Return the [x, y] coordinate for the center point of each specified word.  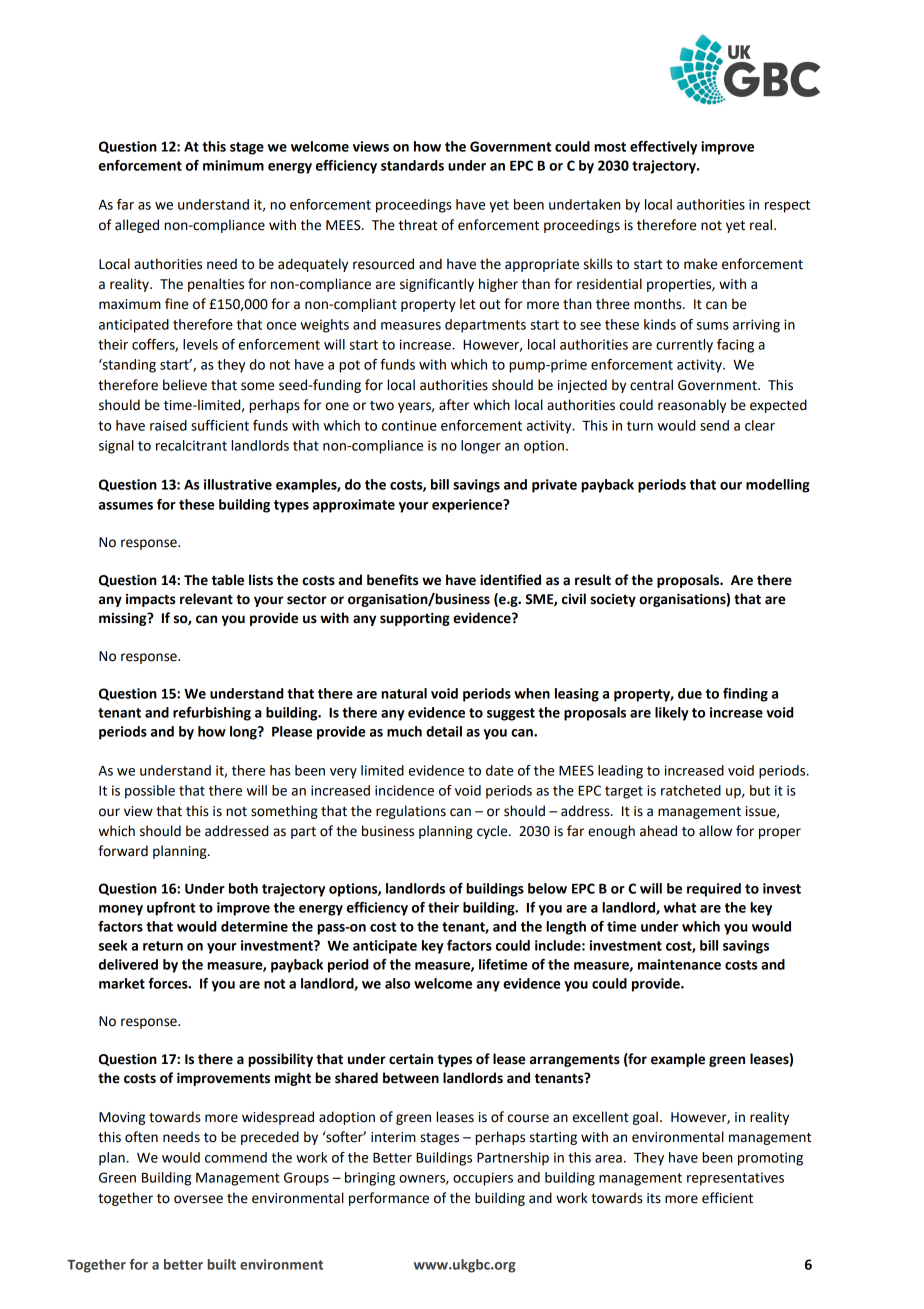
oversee [198, 1199]
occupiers [483, 1179]
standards [412, 165]
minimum [233, 165]
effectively [663, 148]
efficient [727, 1198]
